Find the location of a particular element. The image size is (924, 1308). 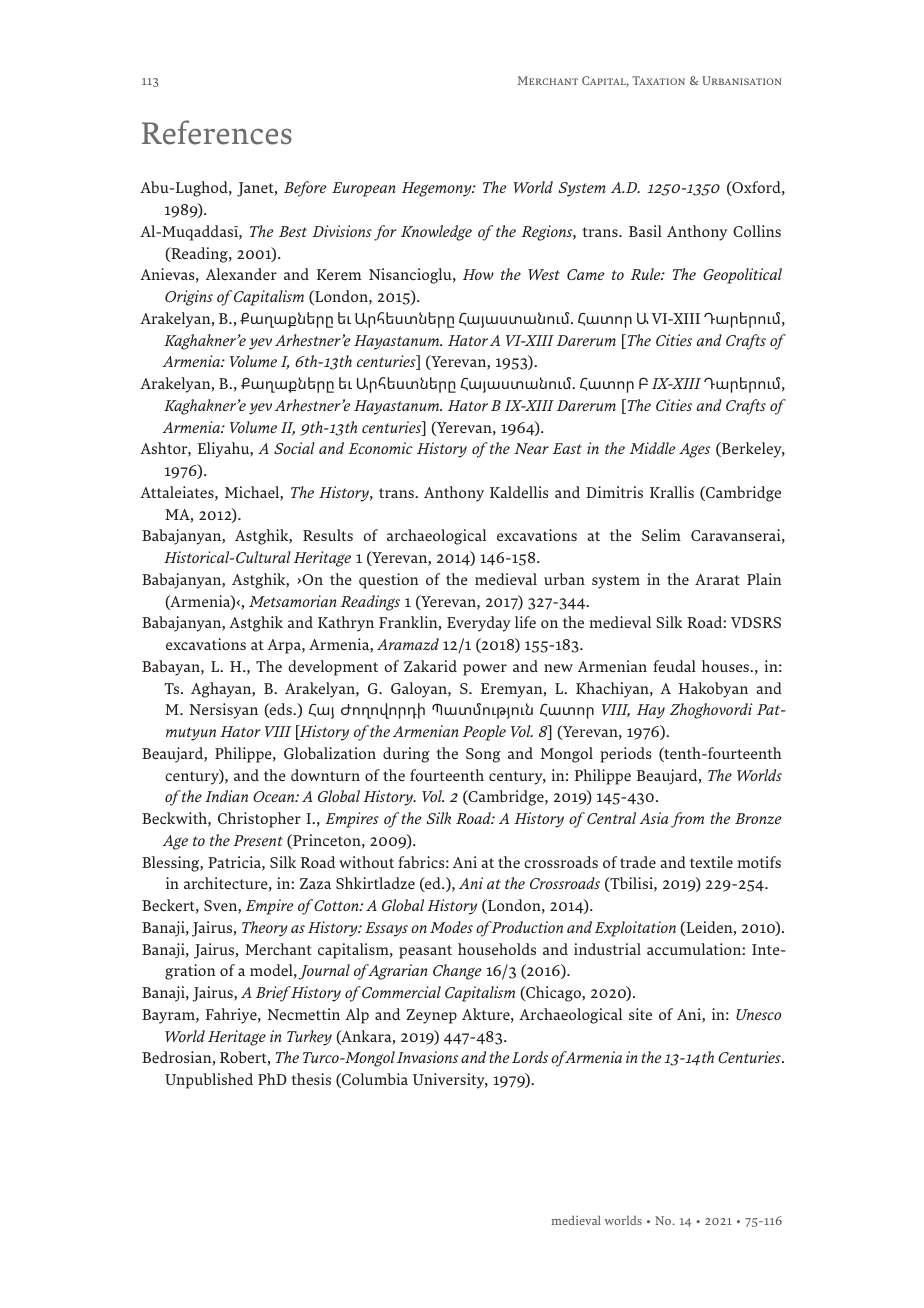

Invasions is located at coordinates (427, 1057).
